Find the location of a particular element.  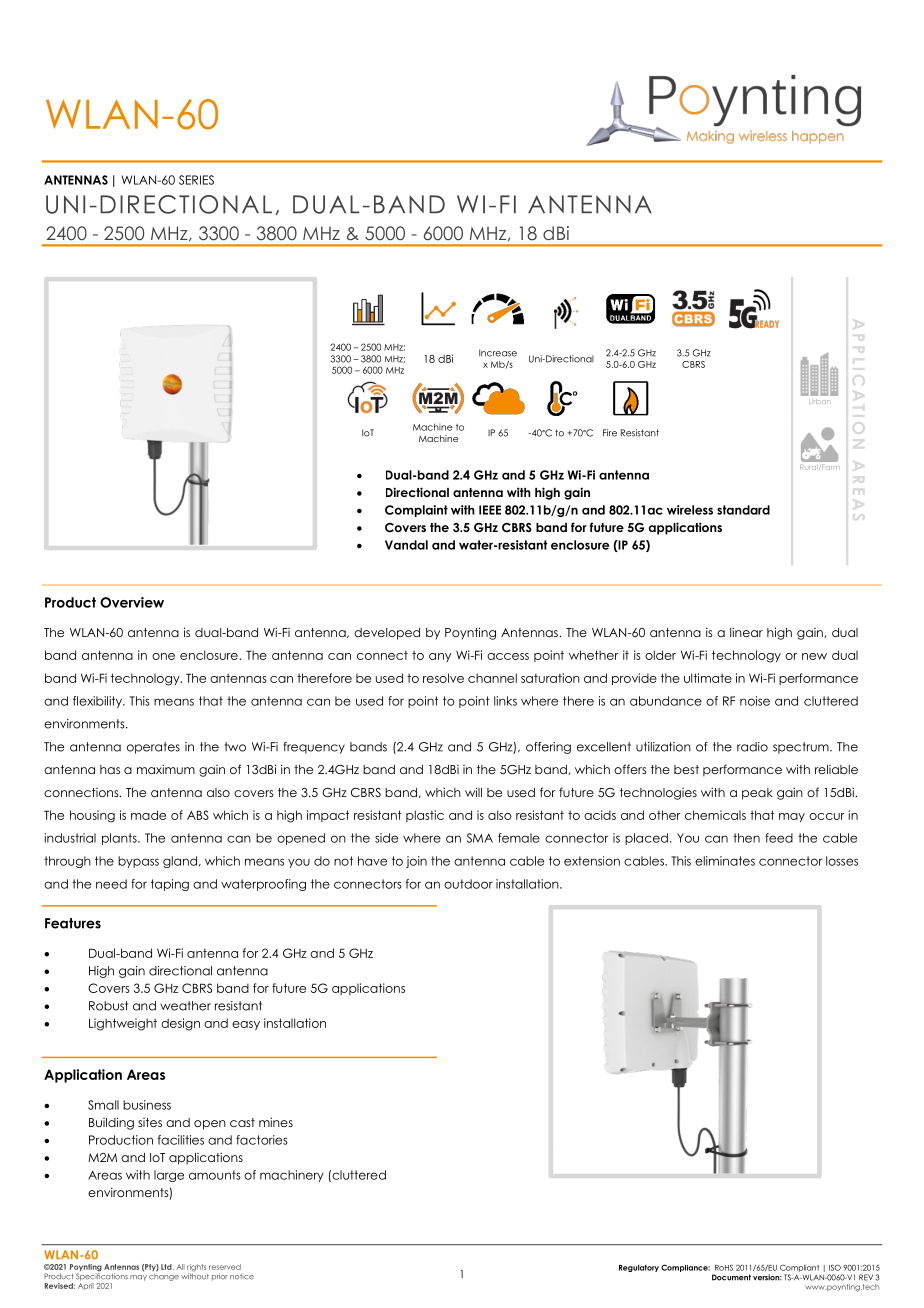

taping is located at coordinates (170, 885).
